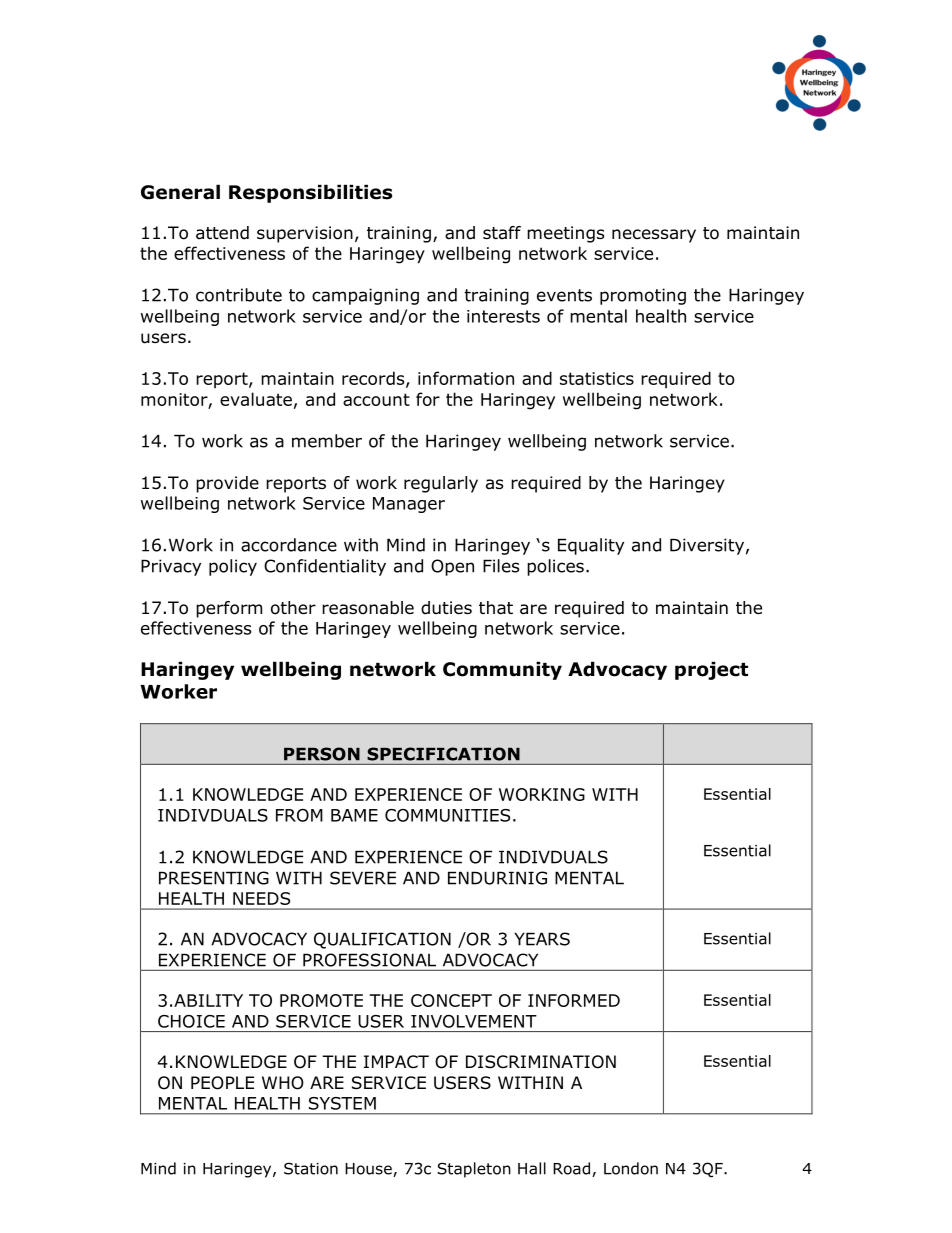 Image resolution: width=952 pixels, height=1233 pixels. I want to click on SPECIFICATION, so click(443, 754).
